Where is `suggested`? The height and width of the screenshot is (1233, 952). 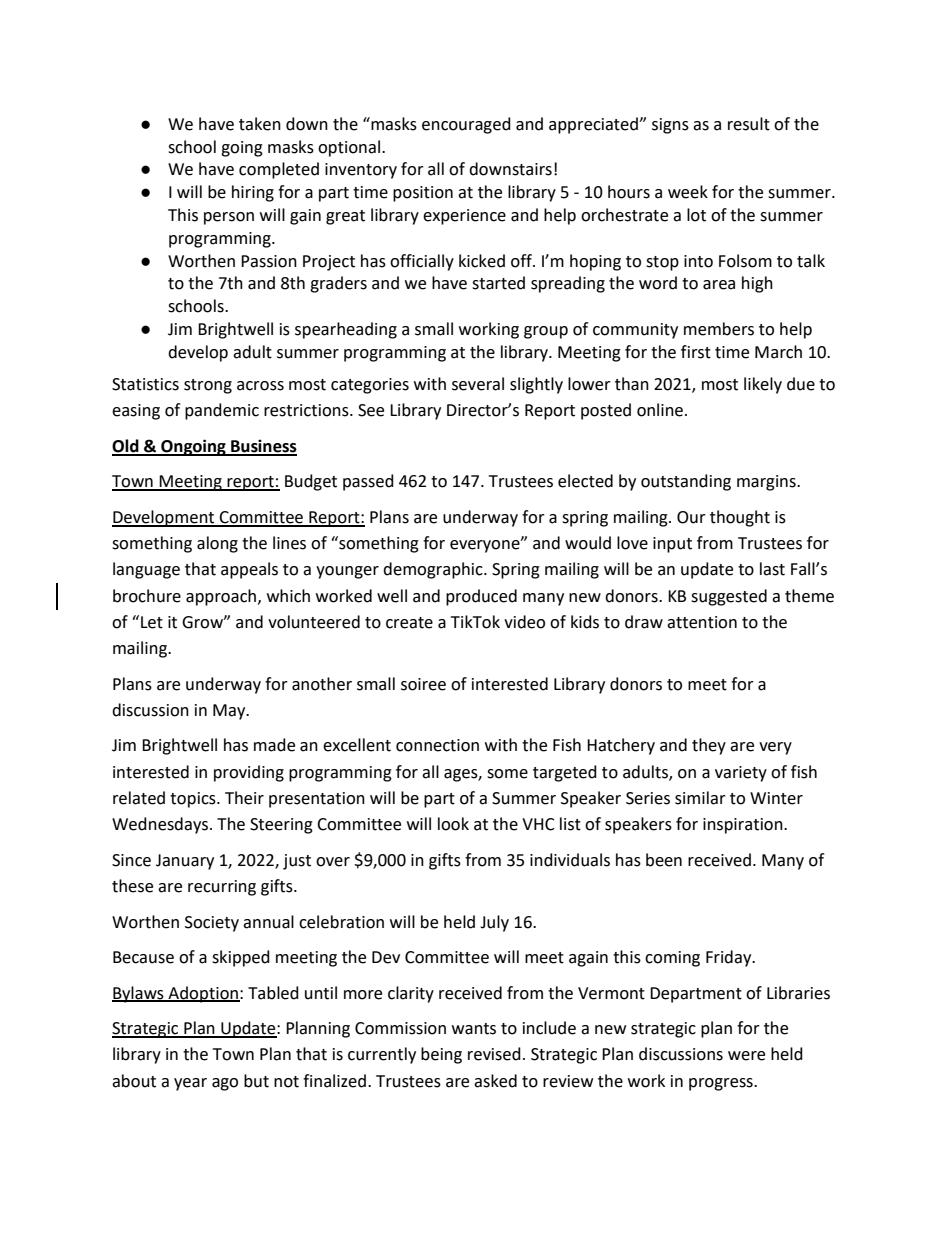 suggested is located at coordinates (729, 597).
